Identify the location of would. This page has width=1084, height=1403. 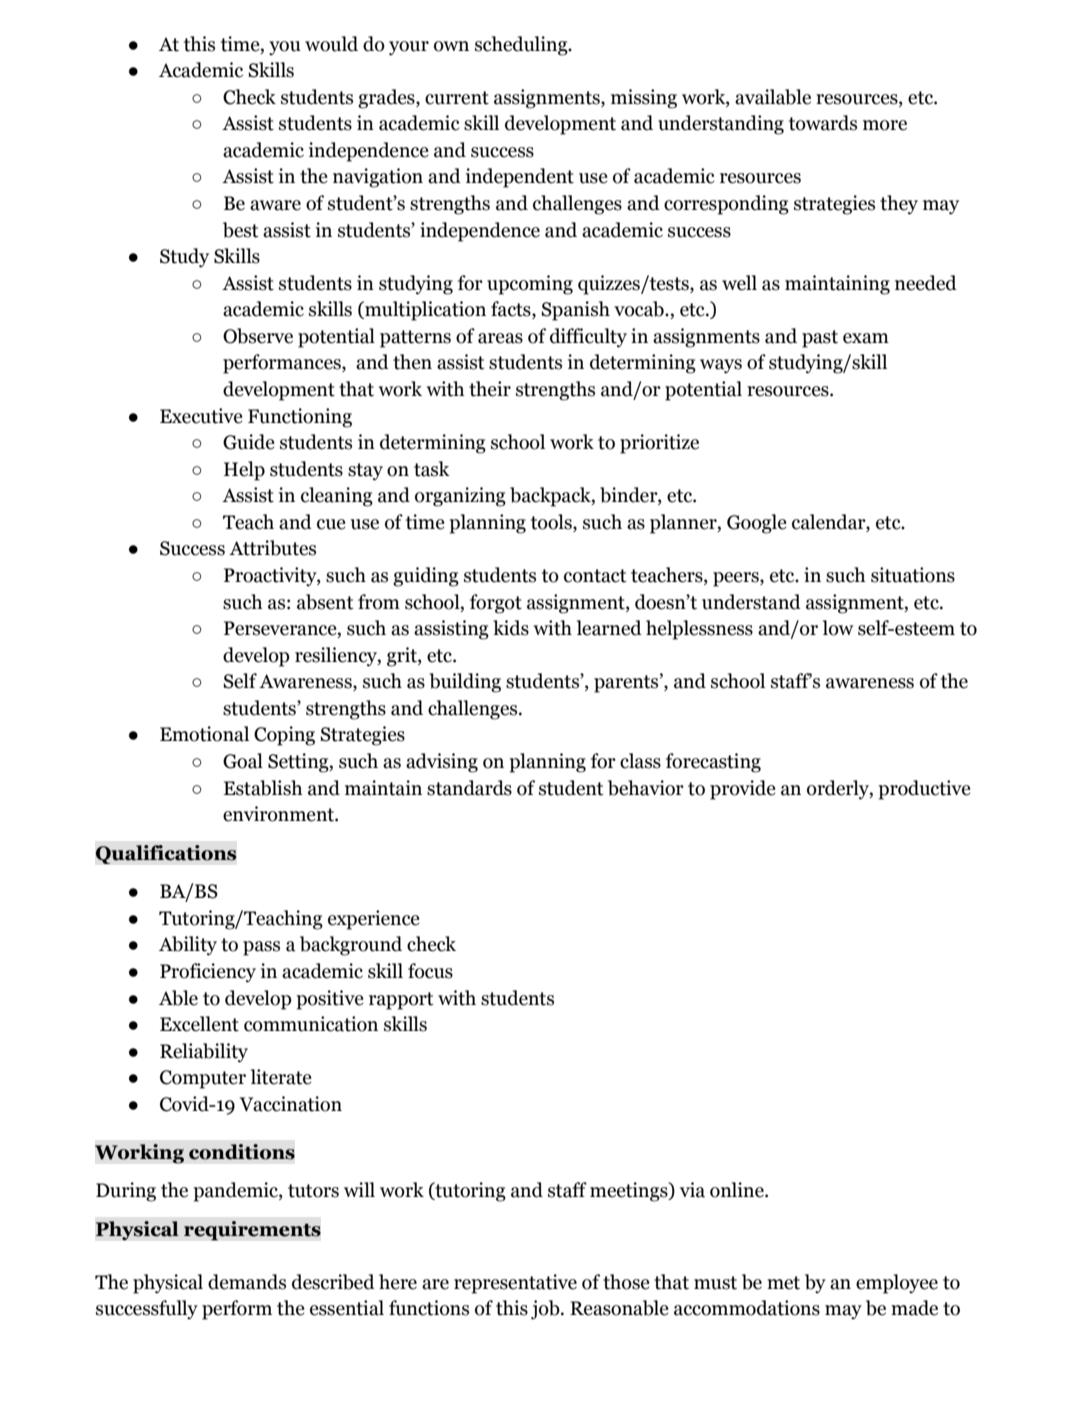
(331, 44).
